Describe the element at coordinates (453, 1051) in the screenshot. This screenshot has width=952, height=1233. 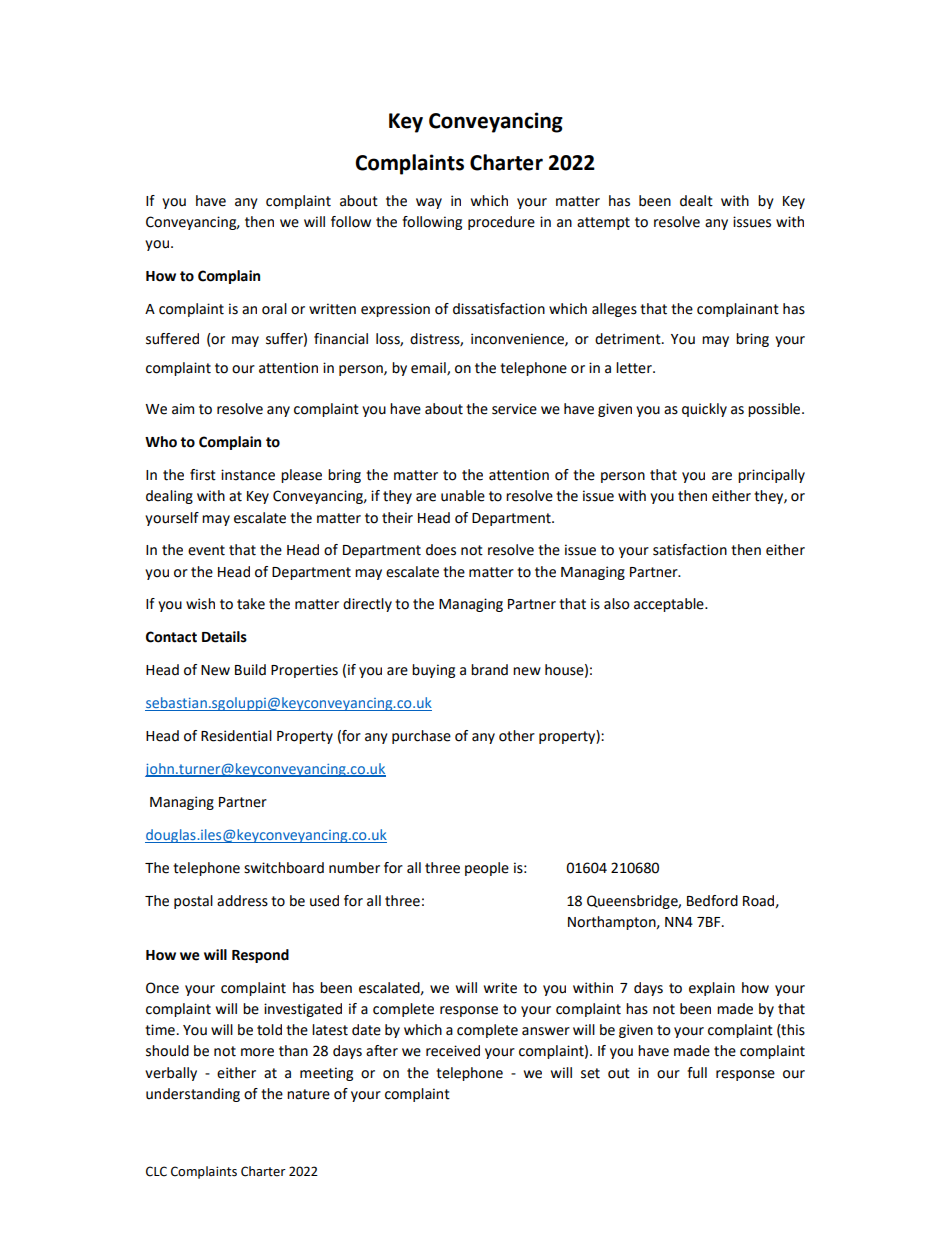
I see `received` at that location.
